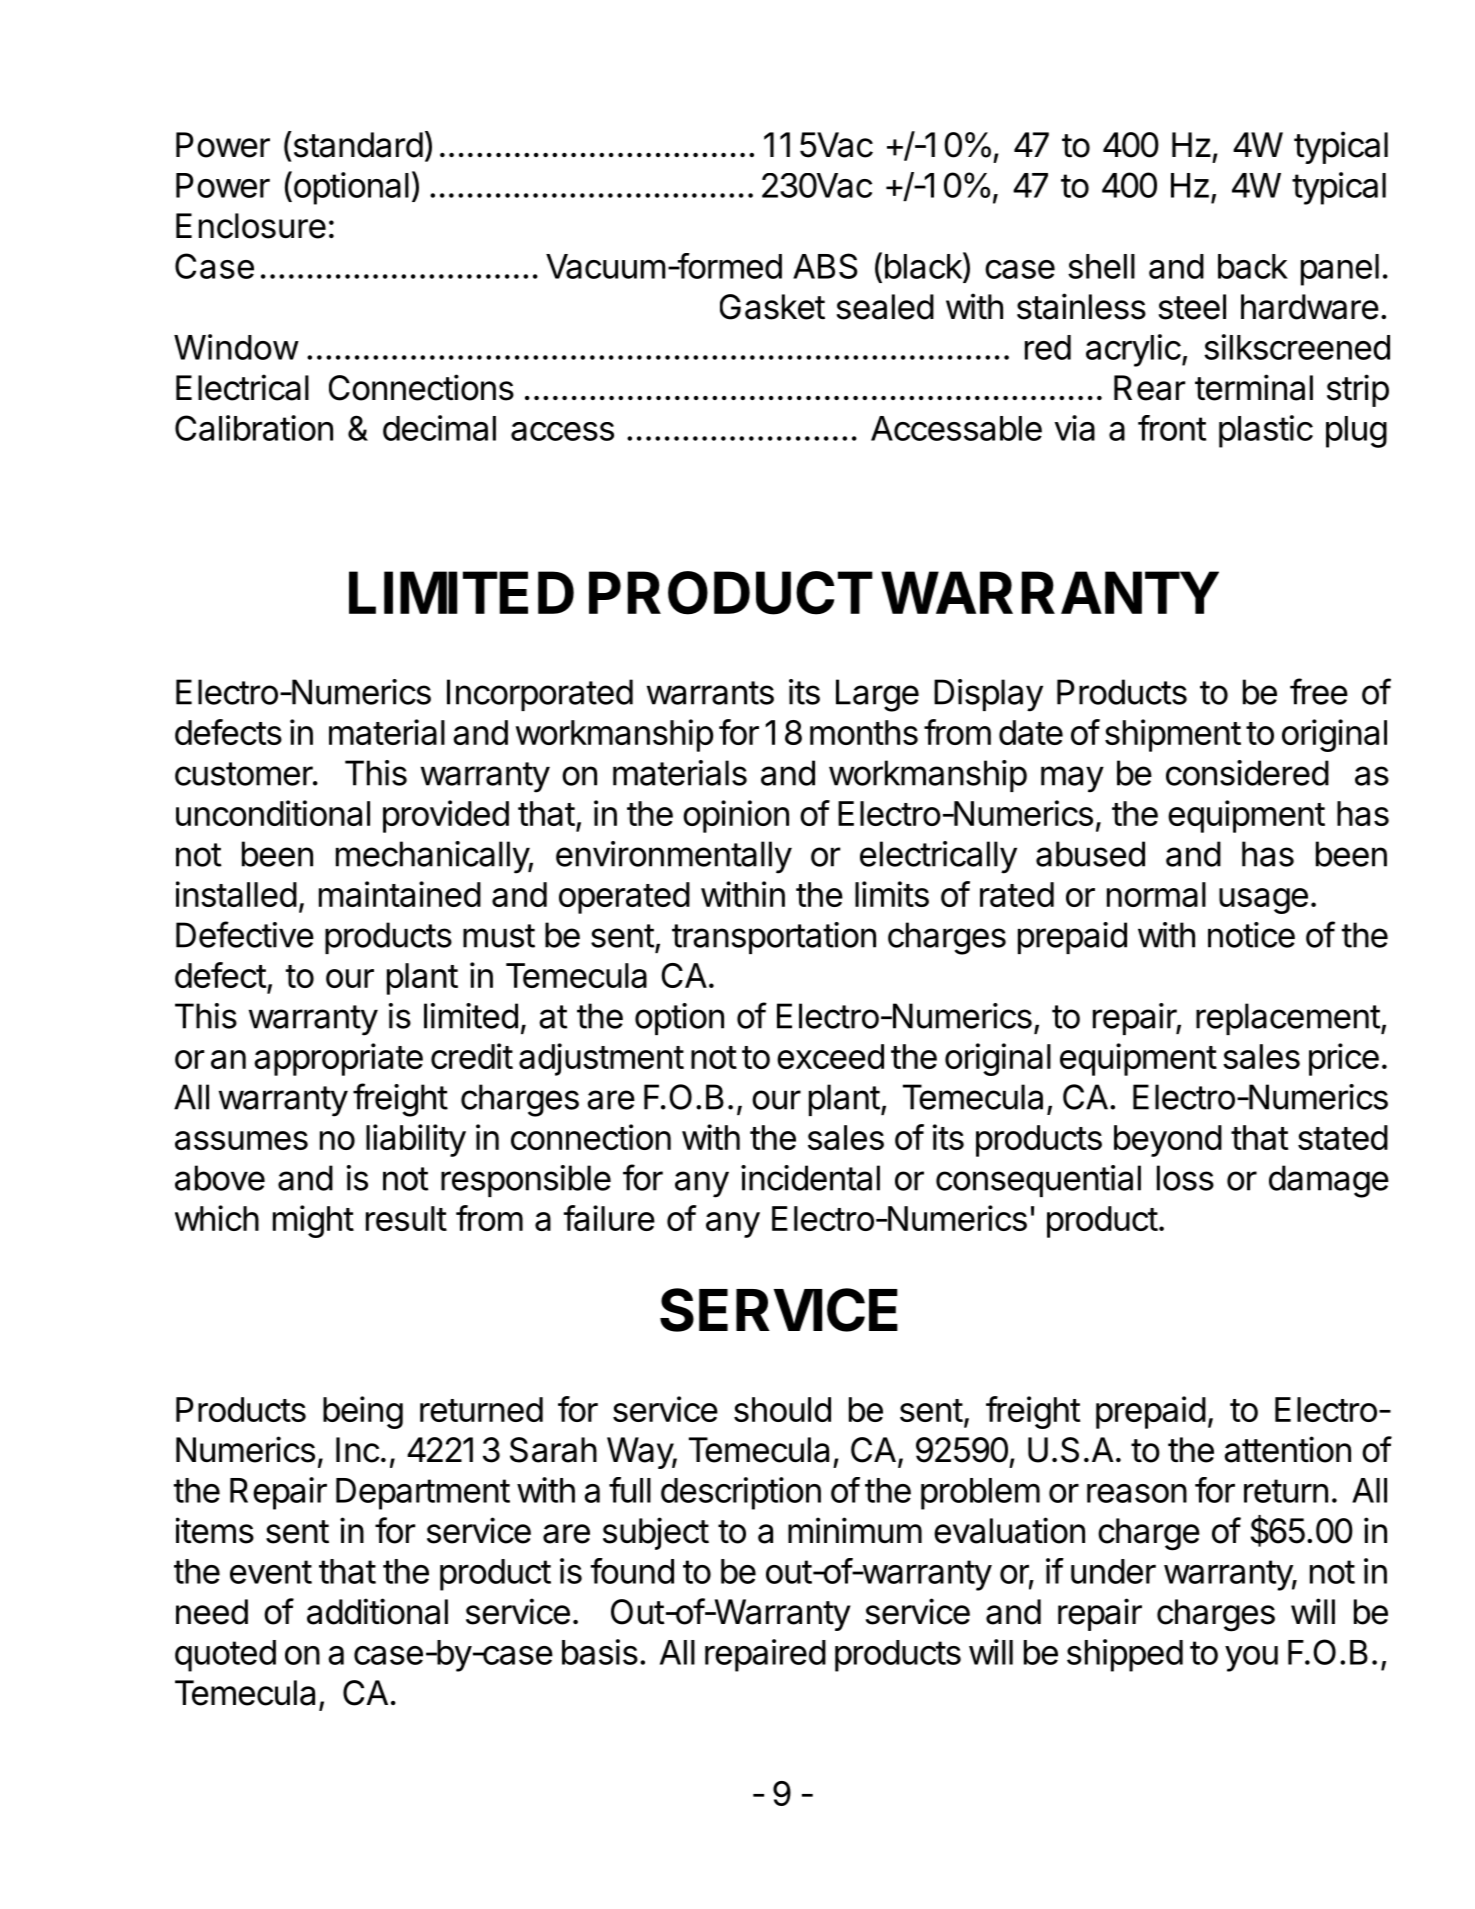  Describe the element at coordinates (825, 266) in the screenshot. I see `ABS` at that location.
